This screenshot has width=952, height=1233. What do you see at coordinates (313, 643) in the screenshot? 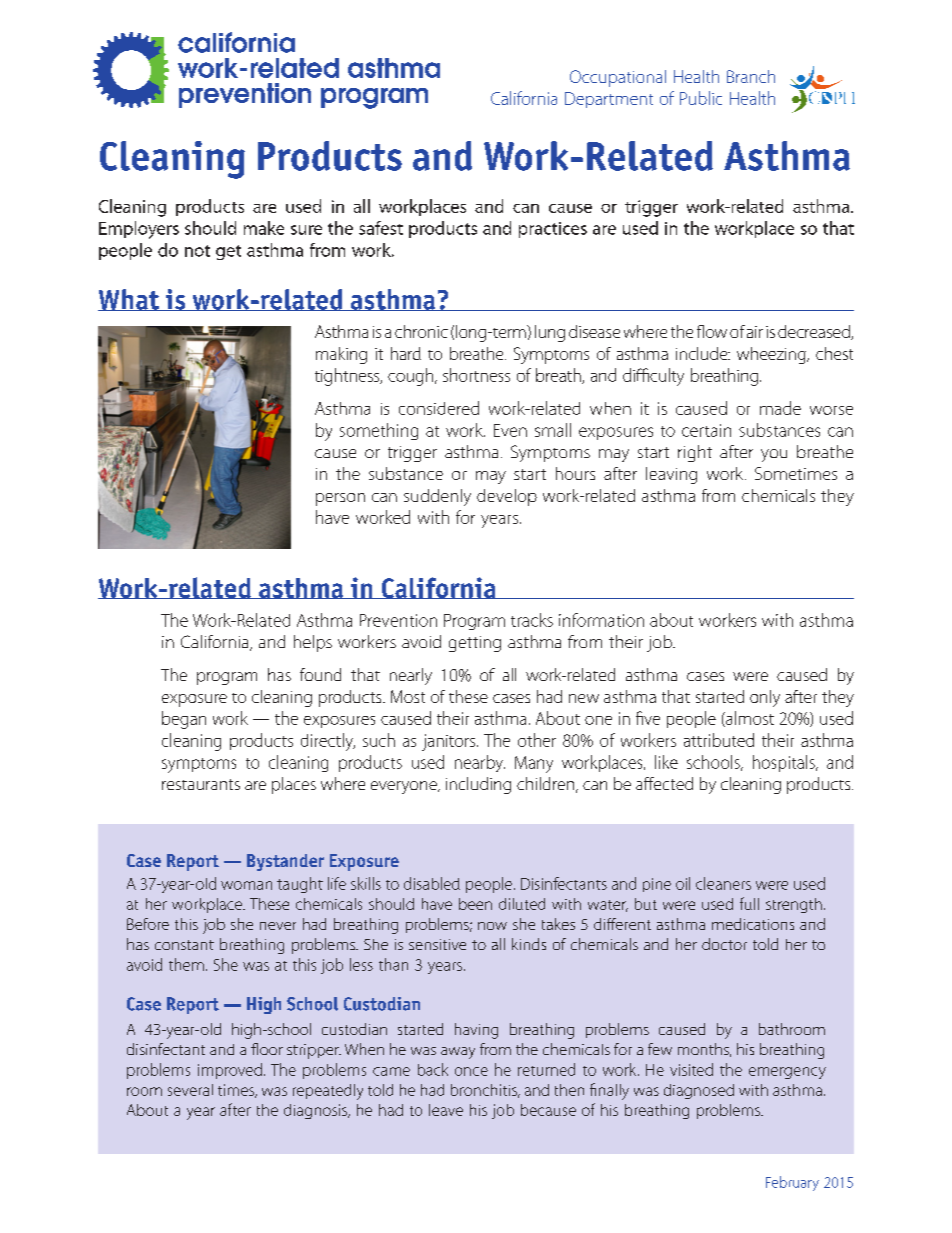
I see `helps` at bounding box center [313, 643].
